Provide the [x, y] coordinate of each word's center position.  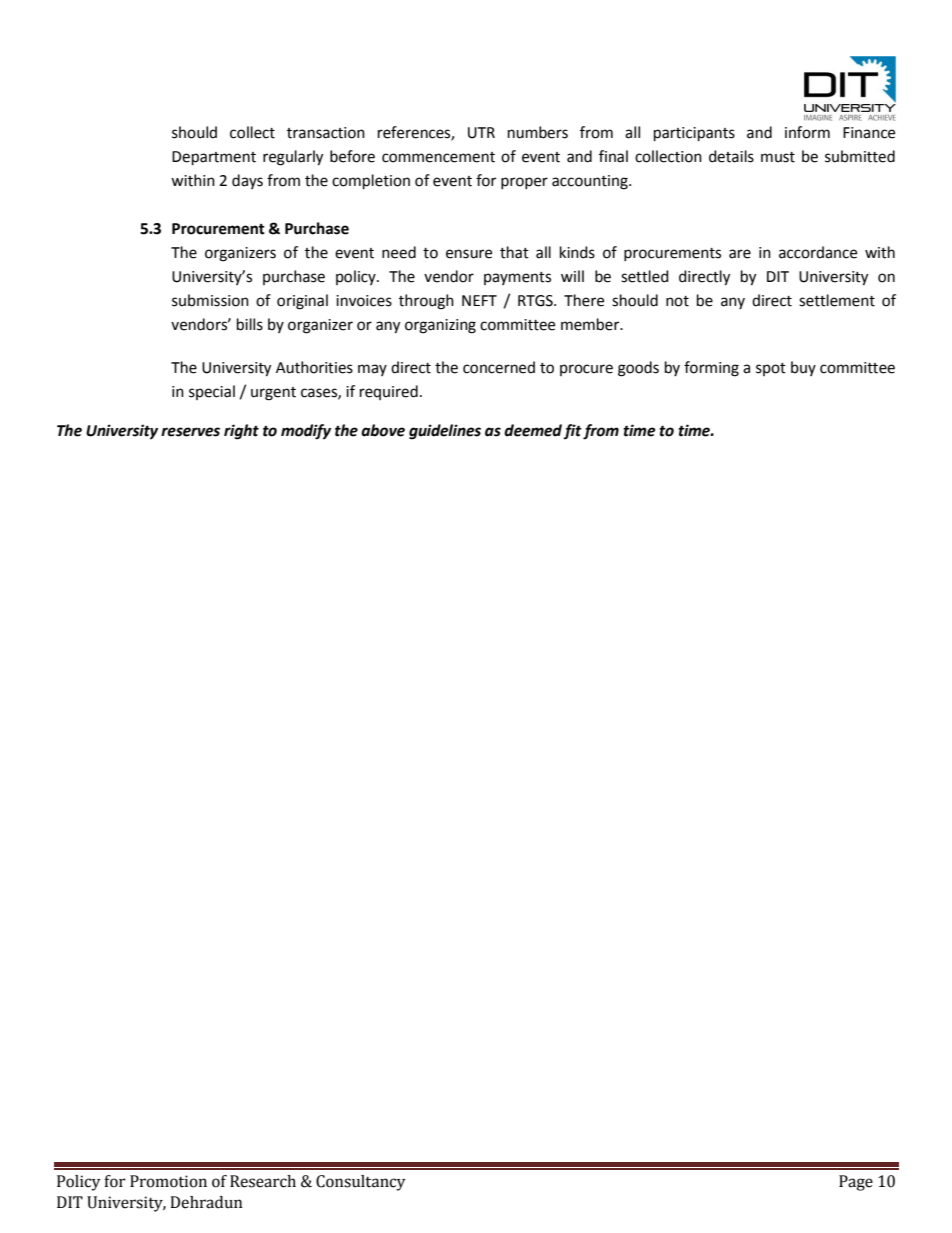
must [778, 157]
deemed [534, 431]
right [241, 432]
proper [524, 183]
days [247, 181]
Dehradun [206, 1202]
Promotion [168, 1181]
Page [856, 1183]
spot [771, 369]
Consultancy [361, 1183]
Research [263, 1181]
